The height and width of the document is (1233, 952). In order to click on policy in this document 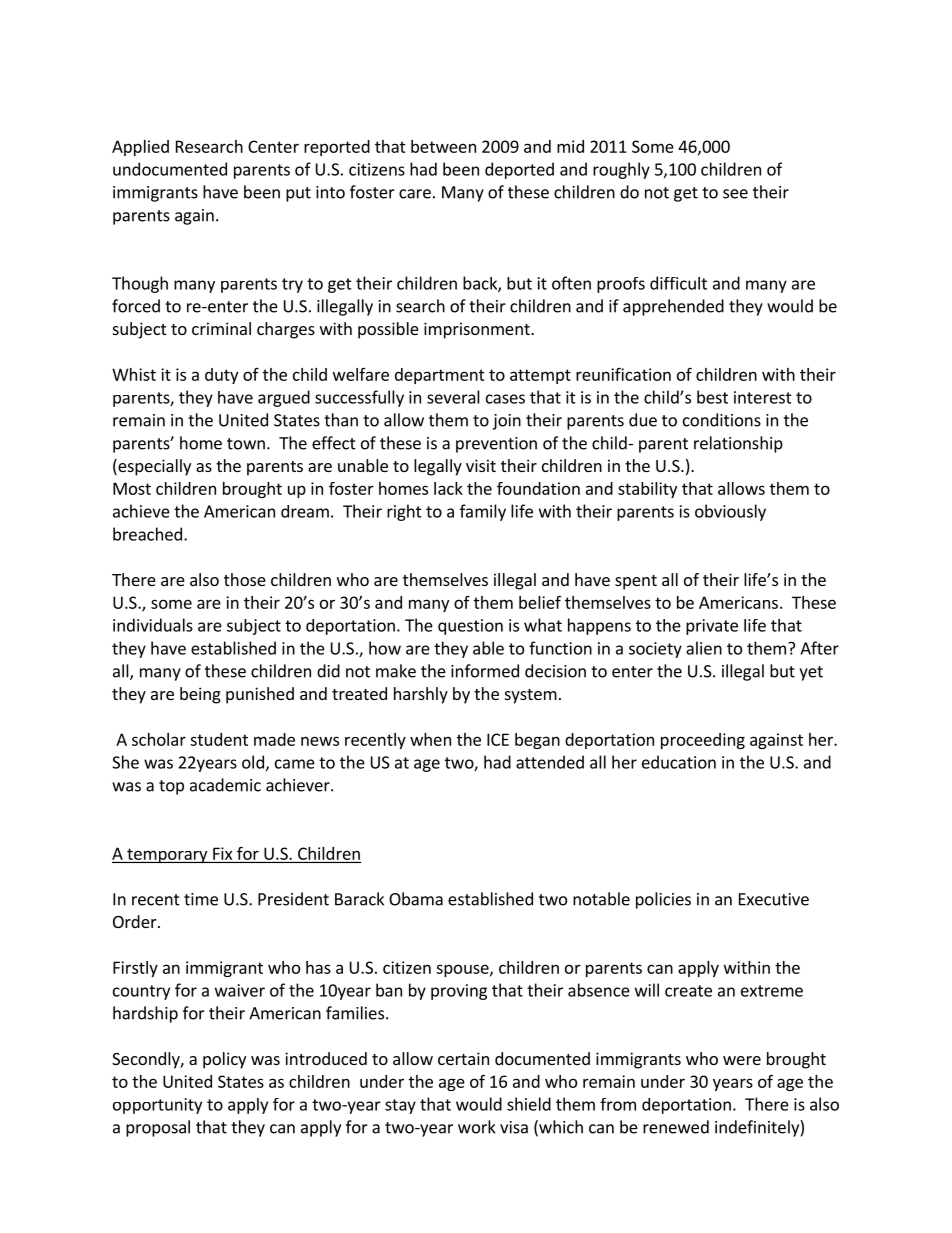, I will do `click(224, 1060)`.
